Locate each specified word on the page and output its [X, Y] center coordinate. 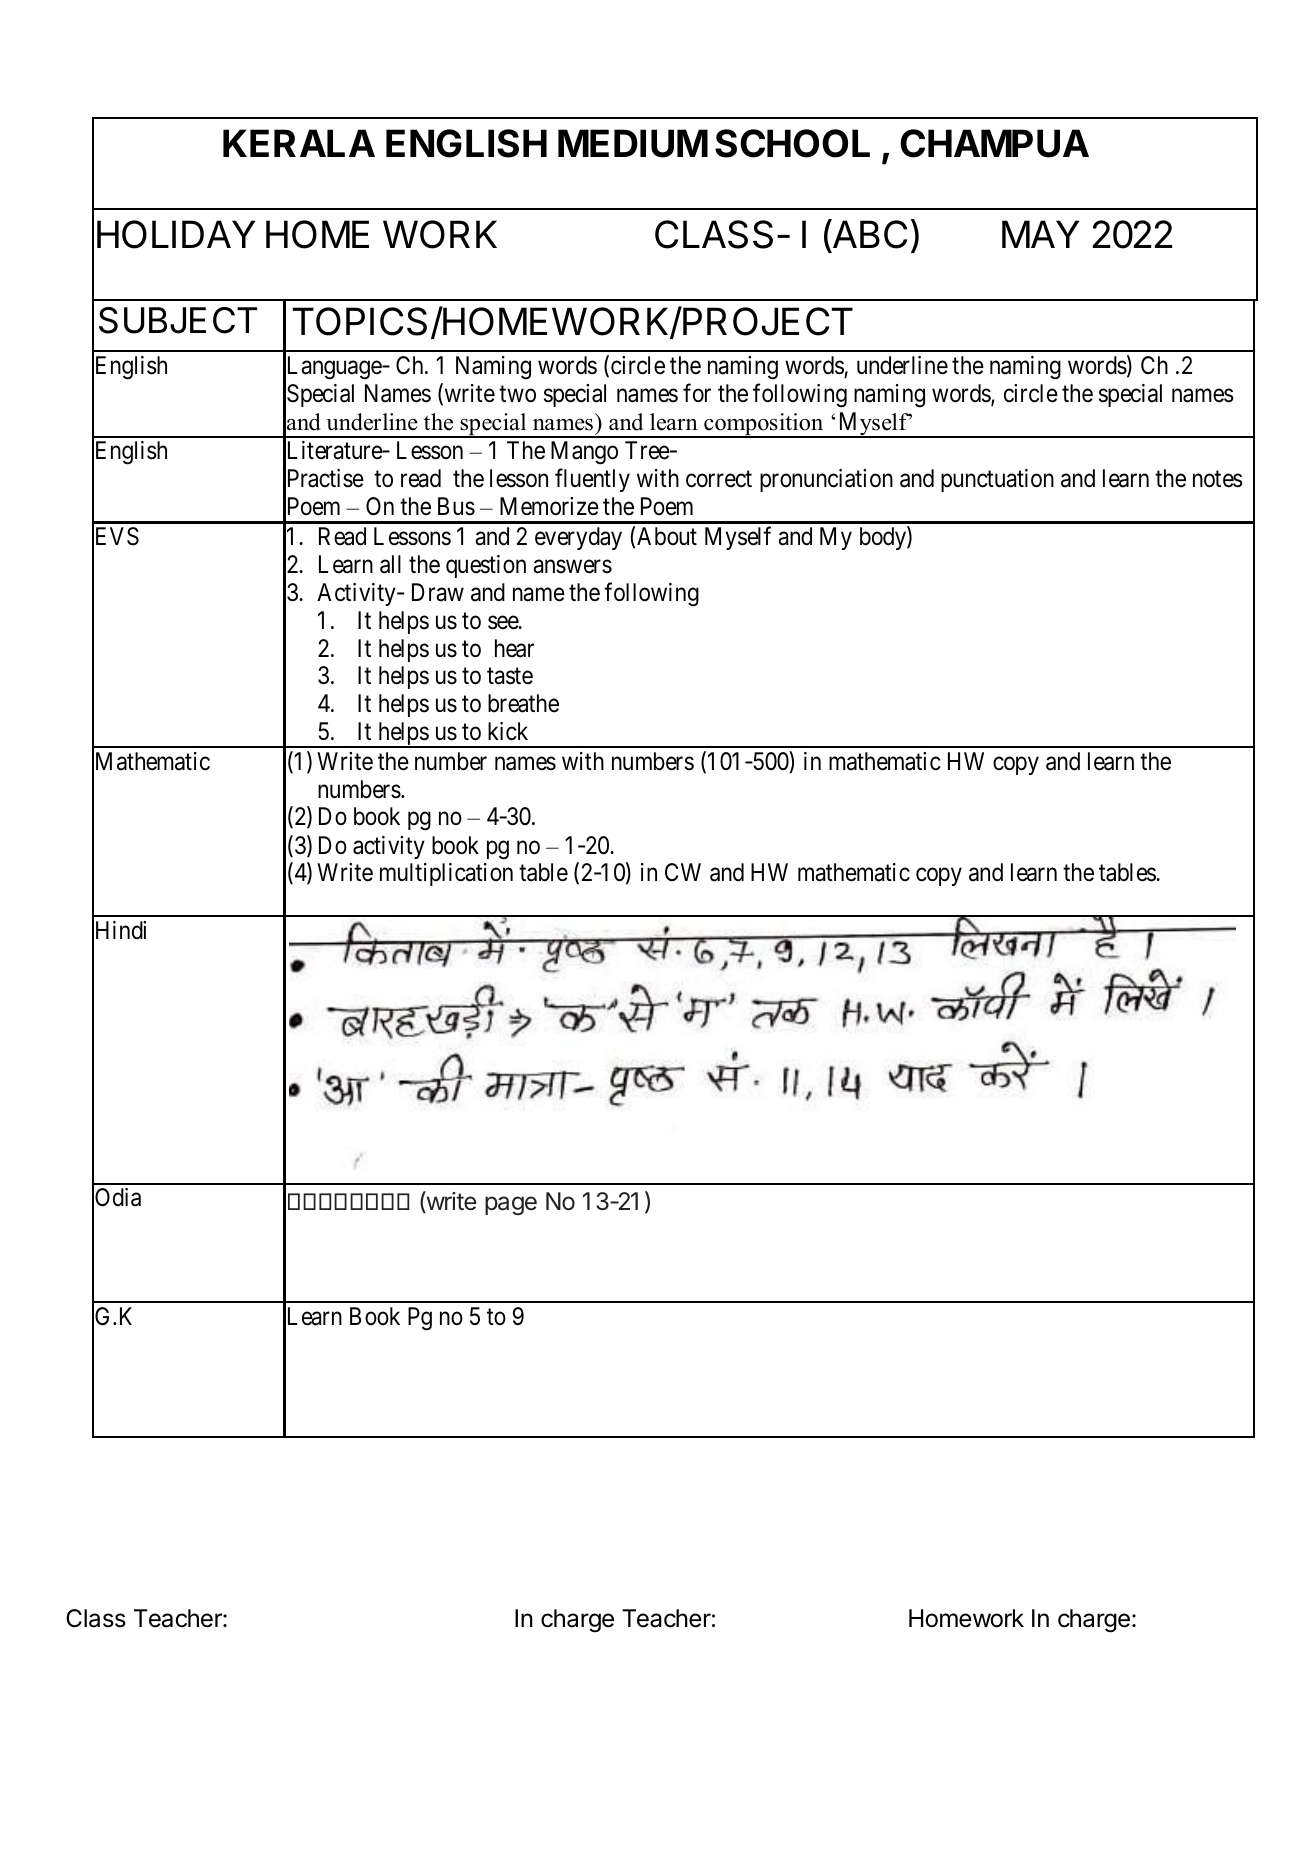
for [697, 393]
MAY [1040, 234]
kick [508, 731]
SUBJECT [178, 320]
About [667, 536]
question [486, 566]
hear [514, 648]
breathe [523, 703]
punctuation [997, 480]
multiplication [446, 874]
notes [1218, 479]
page [511, 1205]
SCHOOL [792, 143]
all [390, 564]
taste [510, 676]
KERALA [299, 143]
